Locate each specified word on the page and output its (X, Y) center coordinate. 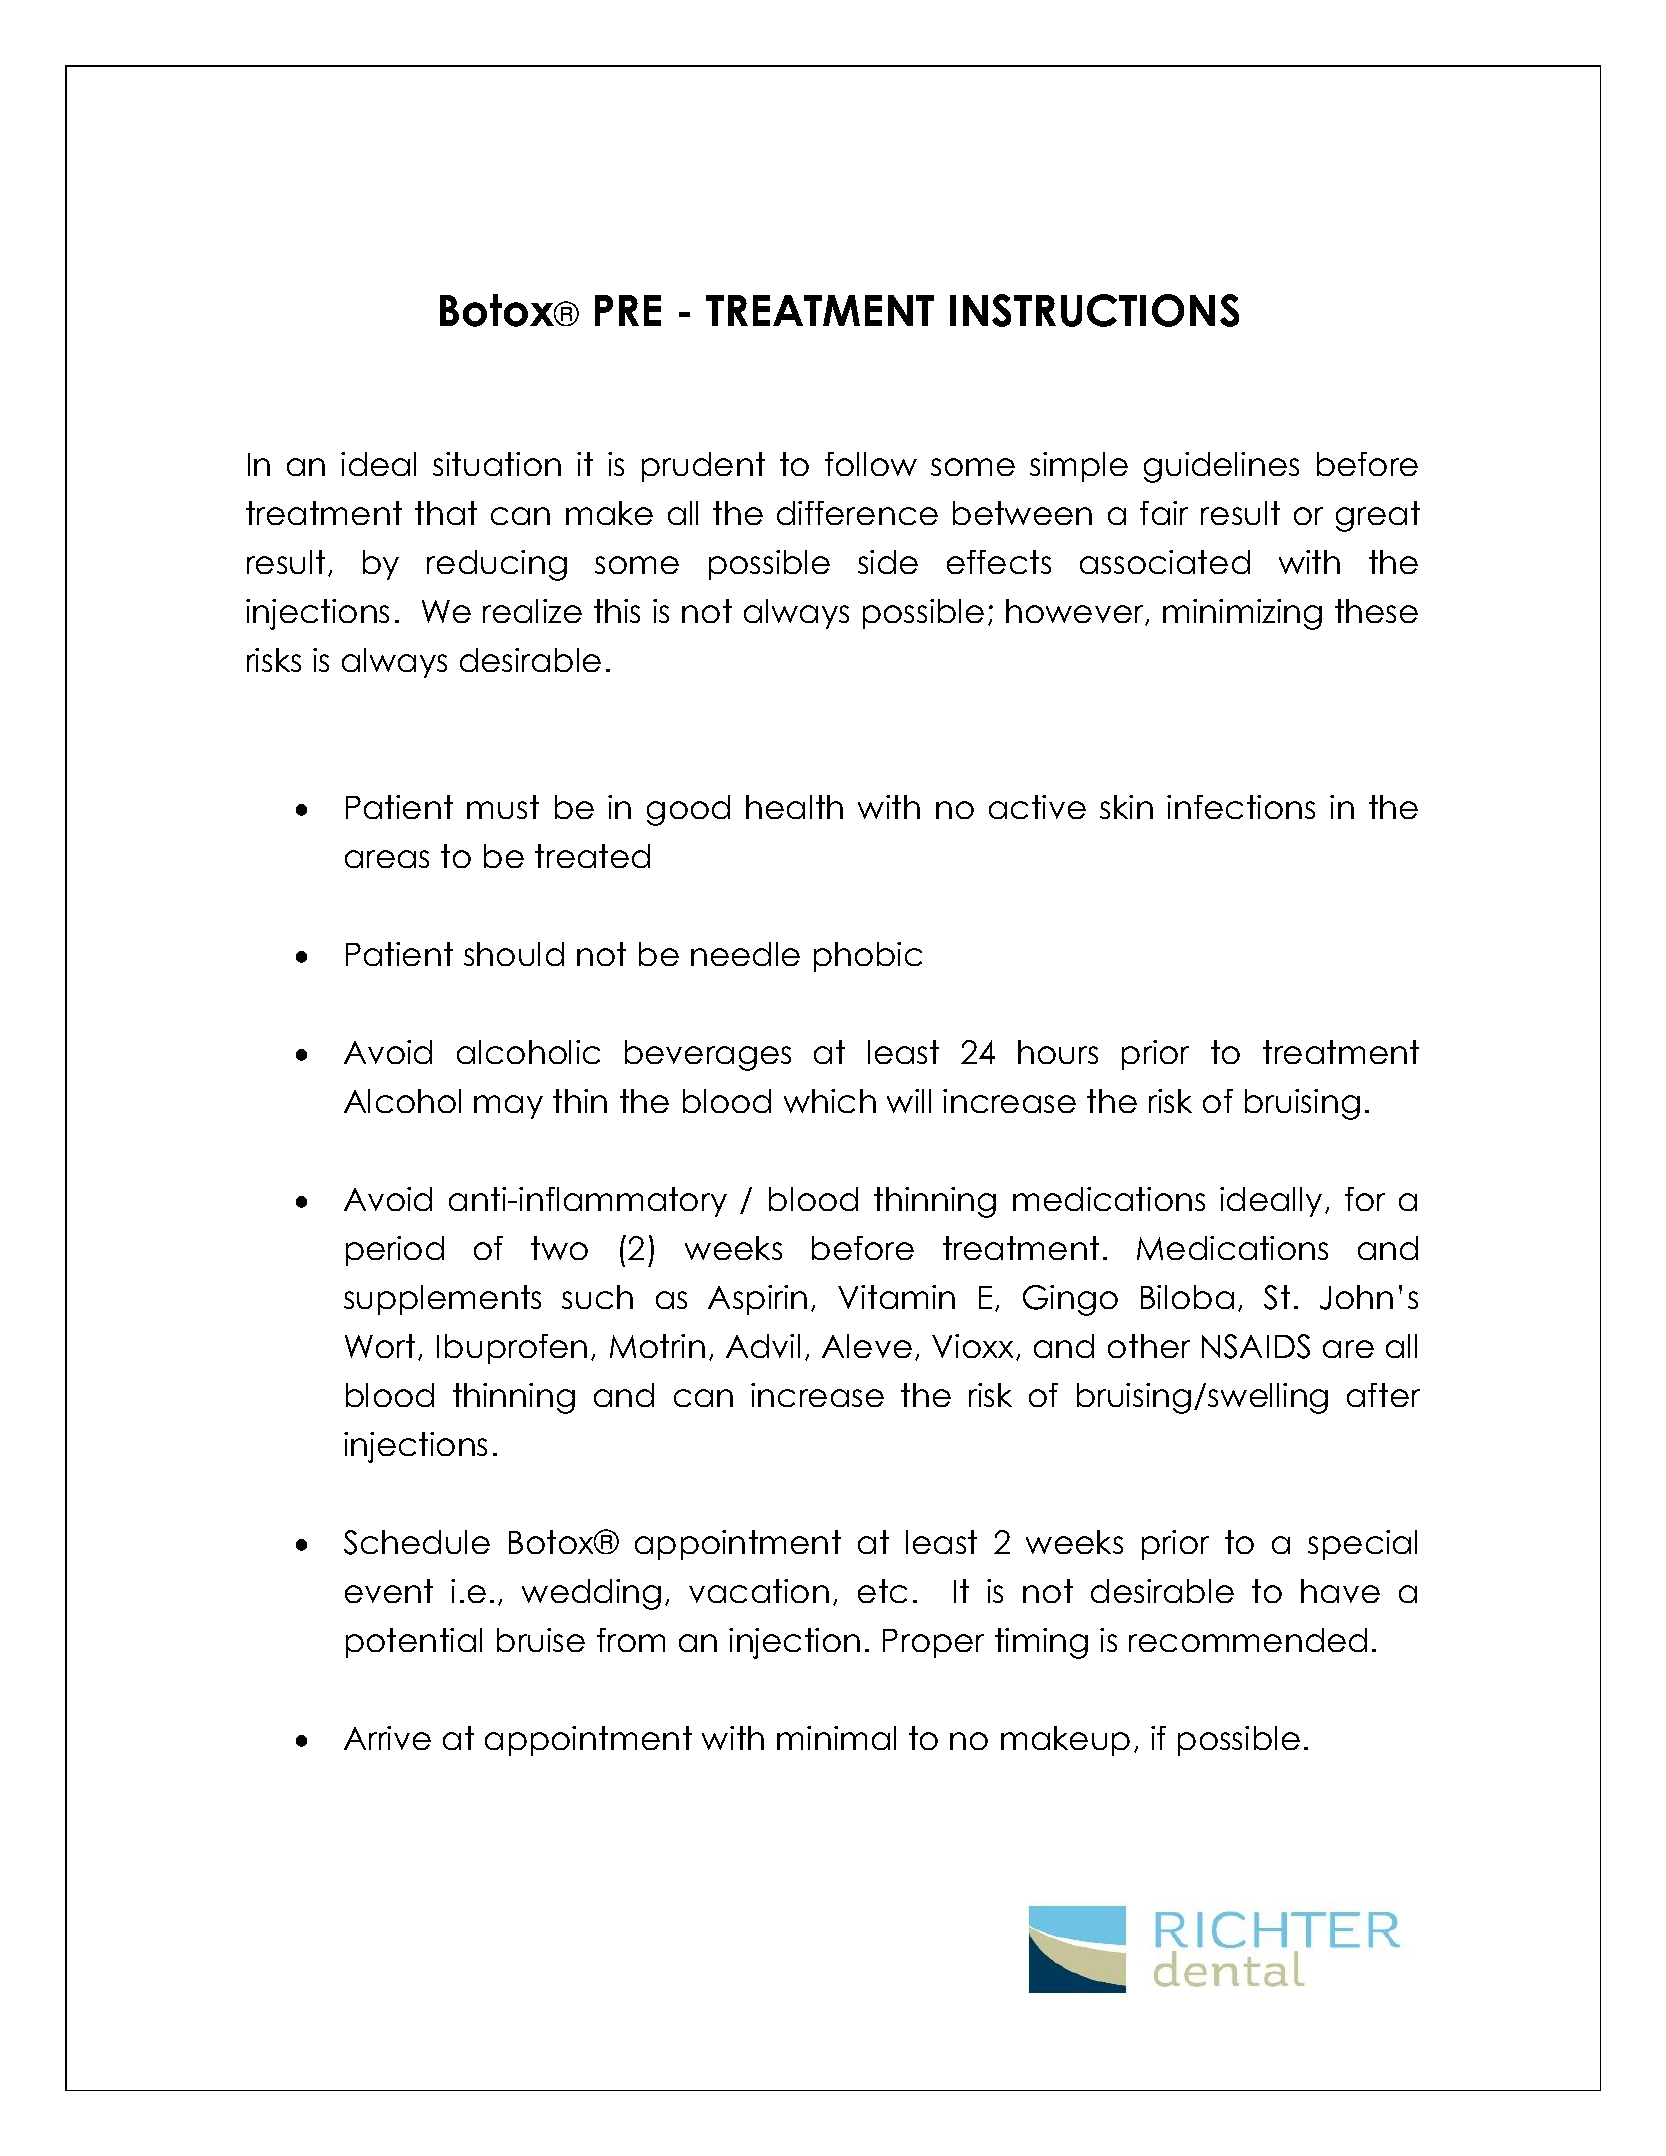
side (888, 562)
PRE (628, 310)
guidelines (1221, 467)
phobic (868, 957)
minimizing (1242, 614)
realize (532, 611)
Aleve (867, 1346)
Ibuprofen (512, 1349)
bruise (541, 1640)
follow (871, 464)
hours (1058, 1052)
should (514, 954)
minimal (836, 1738)
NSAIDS (1256, 1346)
